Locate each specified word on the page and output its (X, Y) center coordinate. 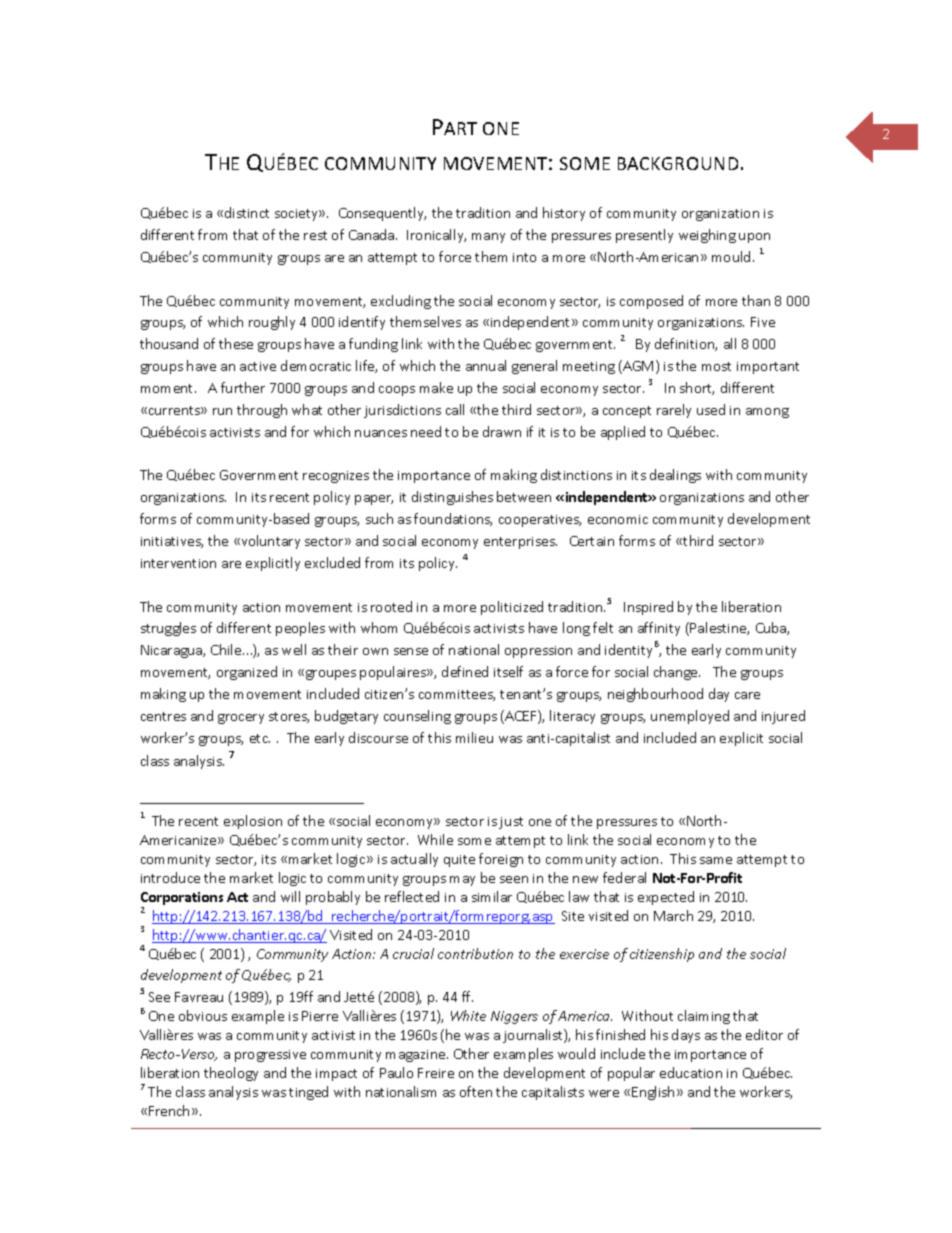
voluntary (269, 542)
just (511, 823)
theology (231, 1074)
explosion (253, 822)
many (488, 238)
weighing (707, 236)
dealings (675, 476)
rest (315, 235)
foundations (453, 519)
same (716, 860)
